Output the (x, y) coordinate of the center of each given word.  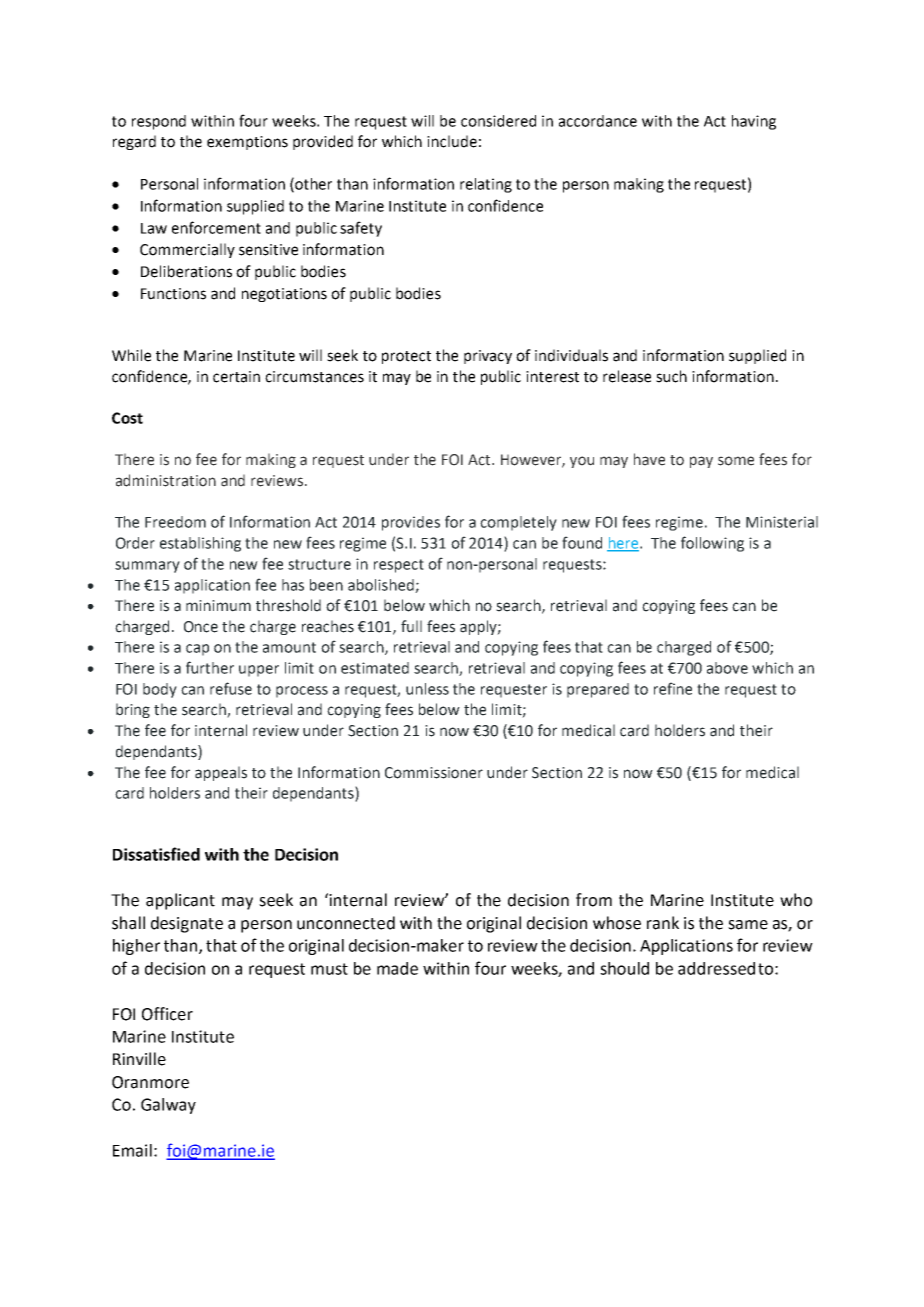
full (411, 626)
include (452, 141)
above (727, 668)
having (754, 122)
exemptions (247, 143)
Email (132, 1150)
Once (201, 627)
